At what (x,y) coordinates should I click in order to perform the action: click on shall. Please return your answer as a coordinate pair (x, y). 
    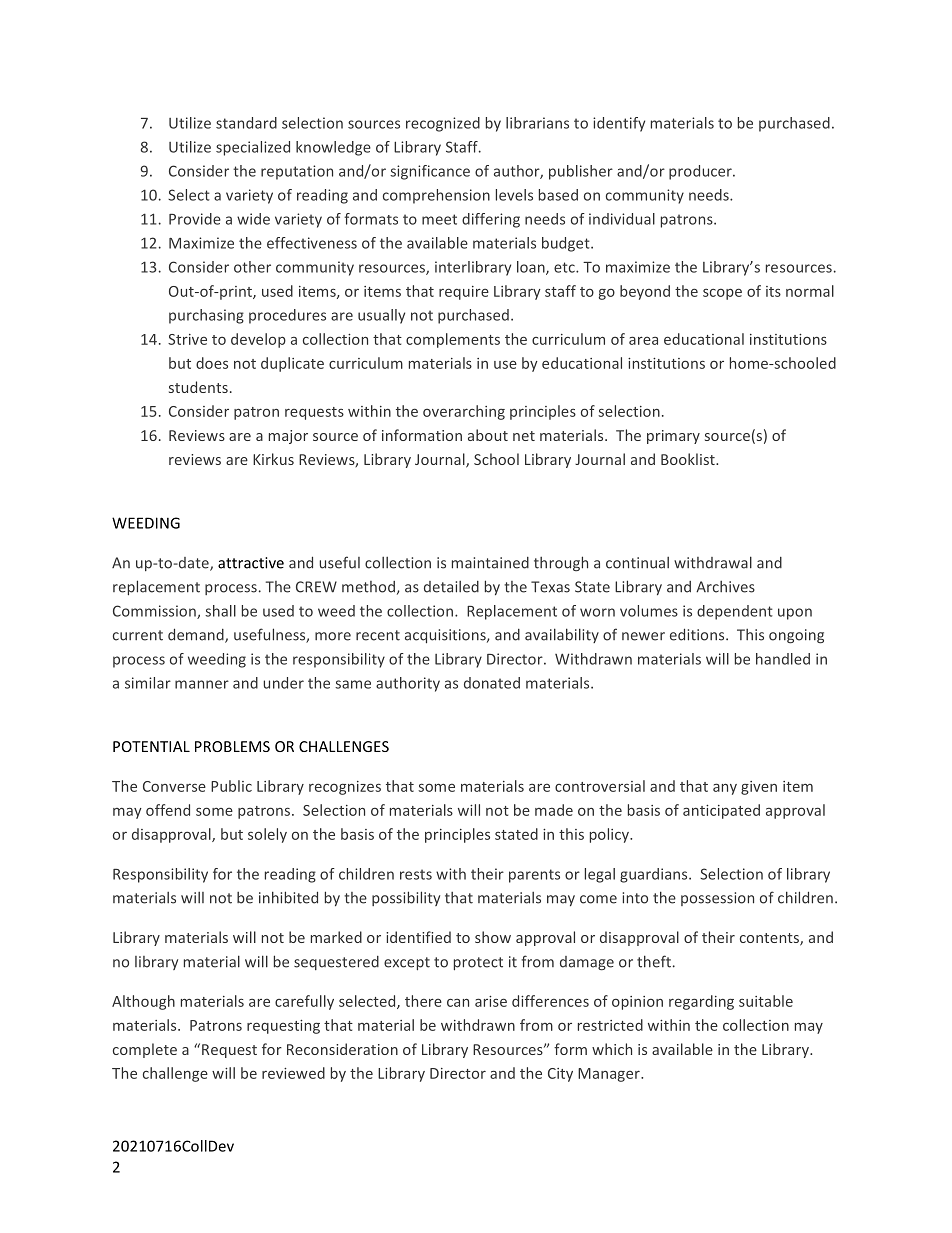
    Looking at the image, I should click on (220, 611).
